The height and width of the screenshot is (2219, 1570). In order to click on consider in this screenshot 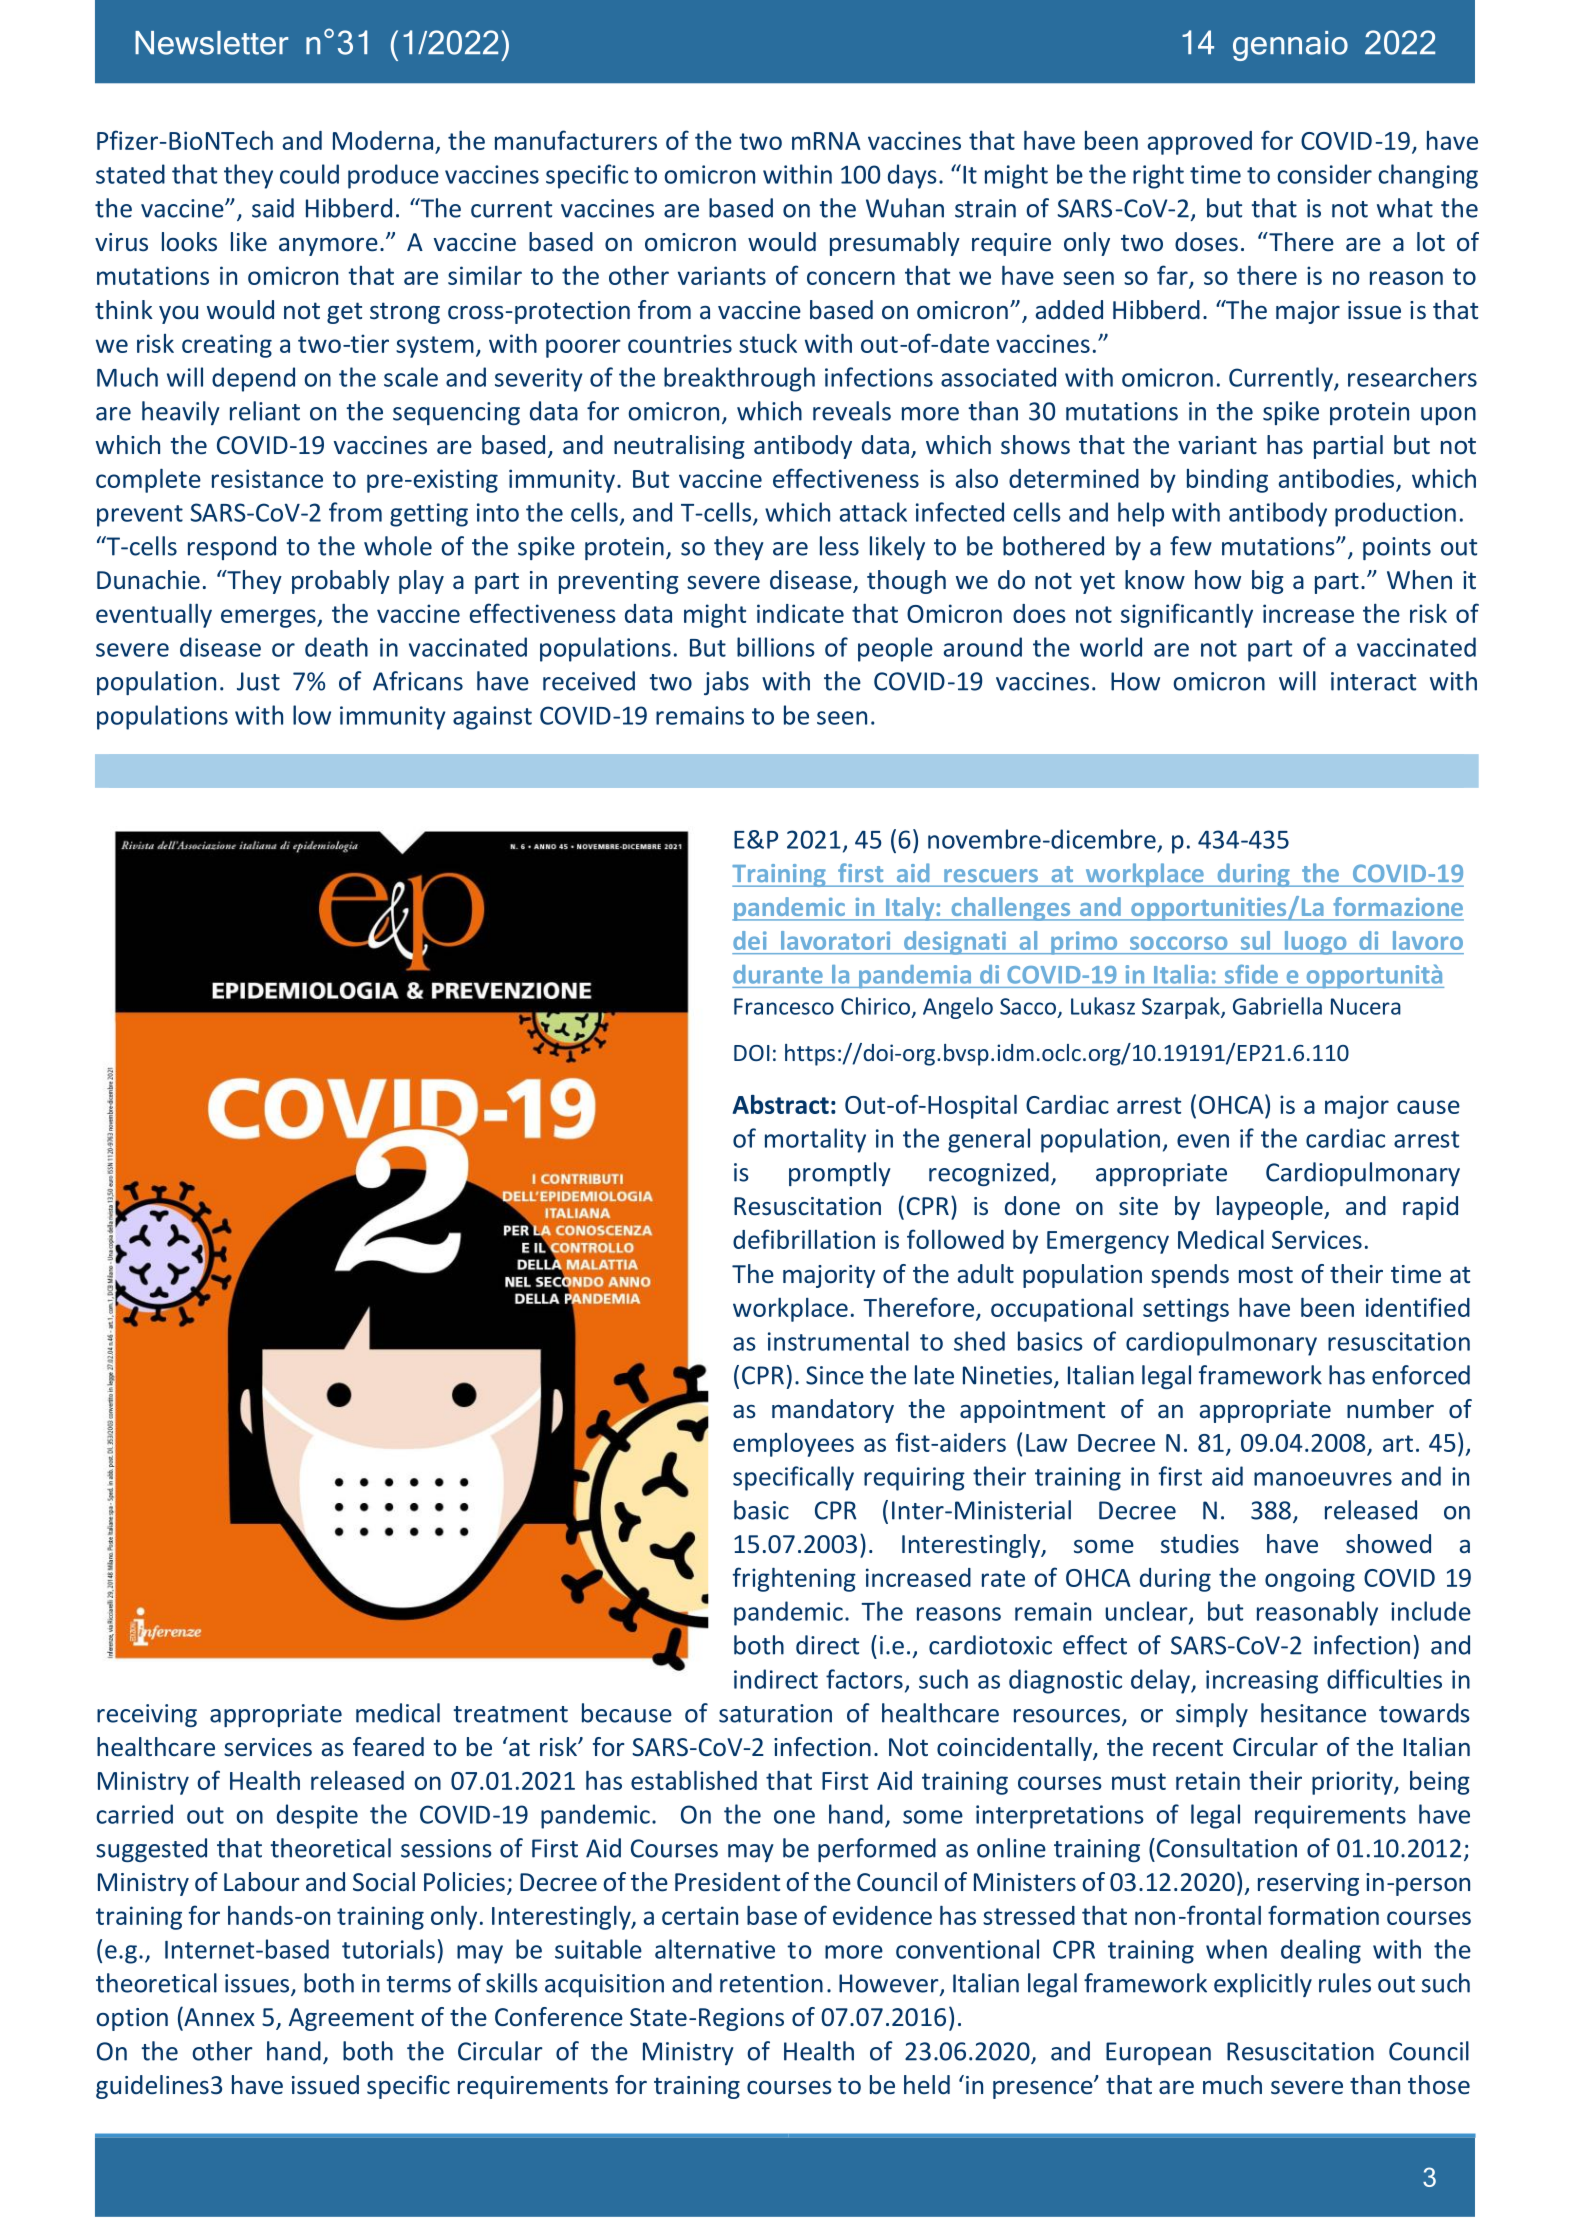, I will do `click(1324, 174)`.
